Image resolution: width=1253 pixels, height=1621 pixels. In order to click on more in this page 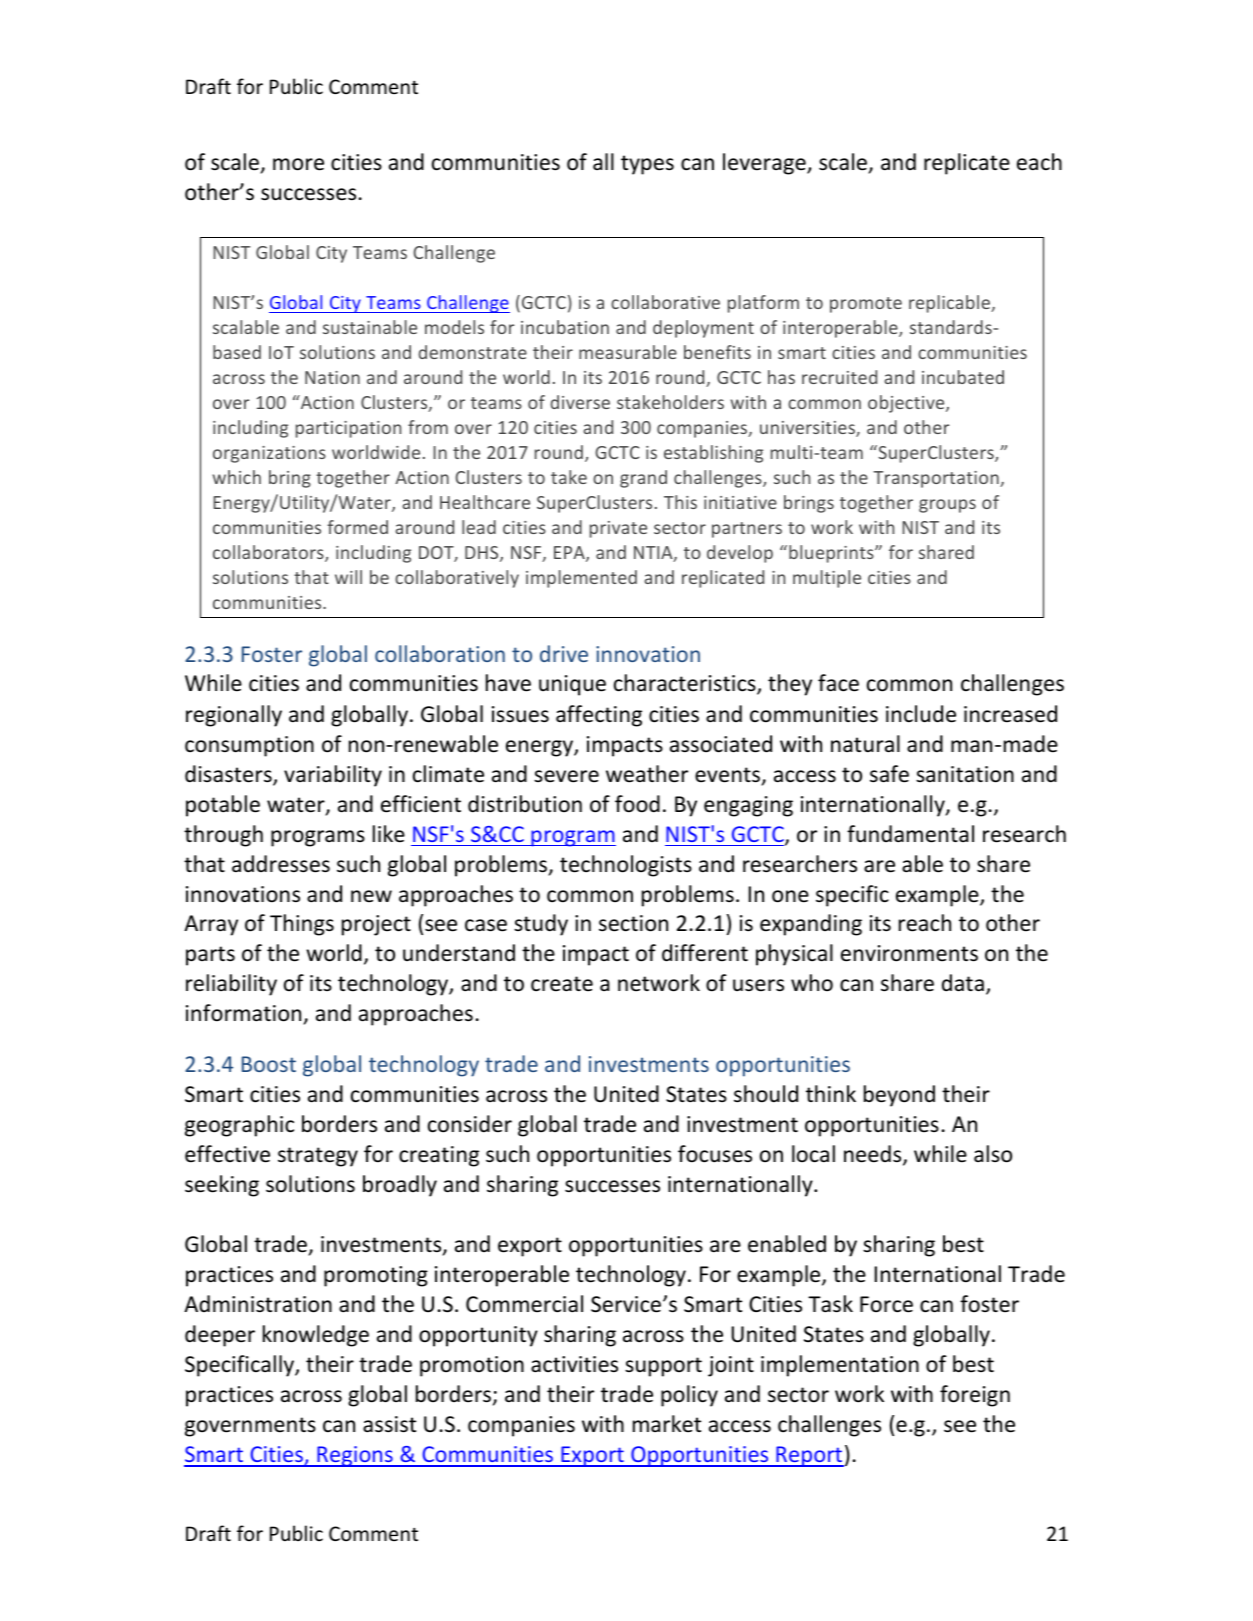, I will do `click(298, 164)`.
